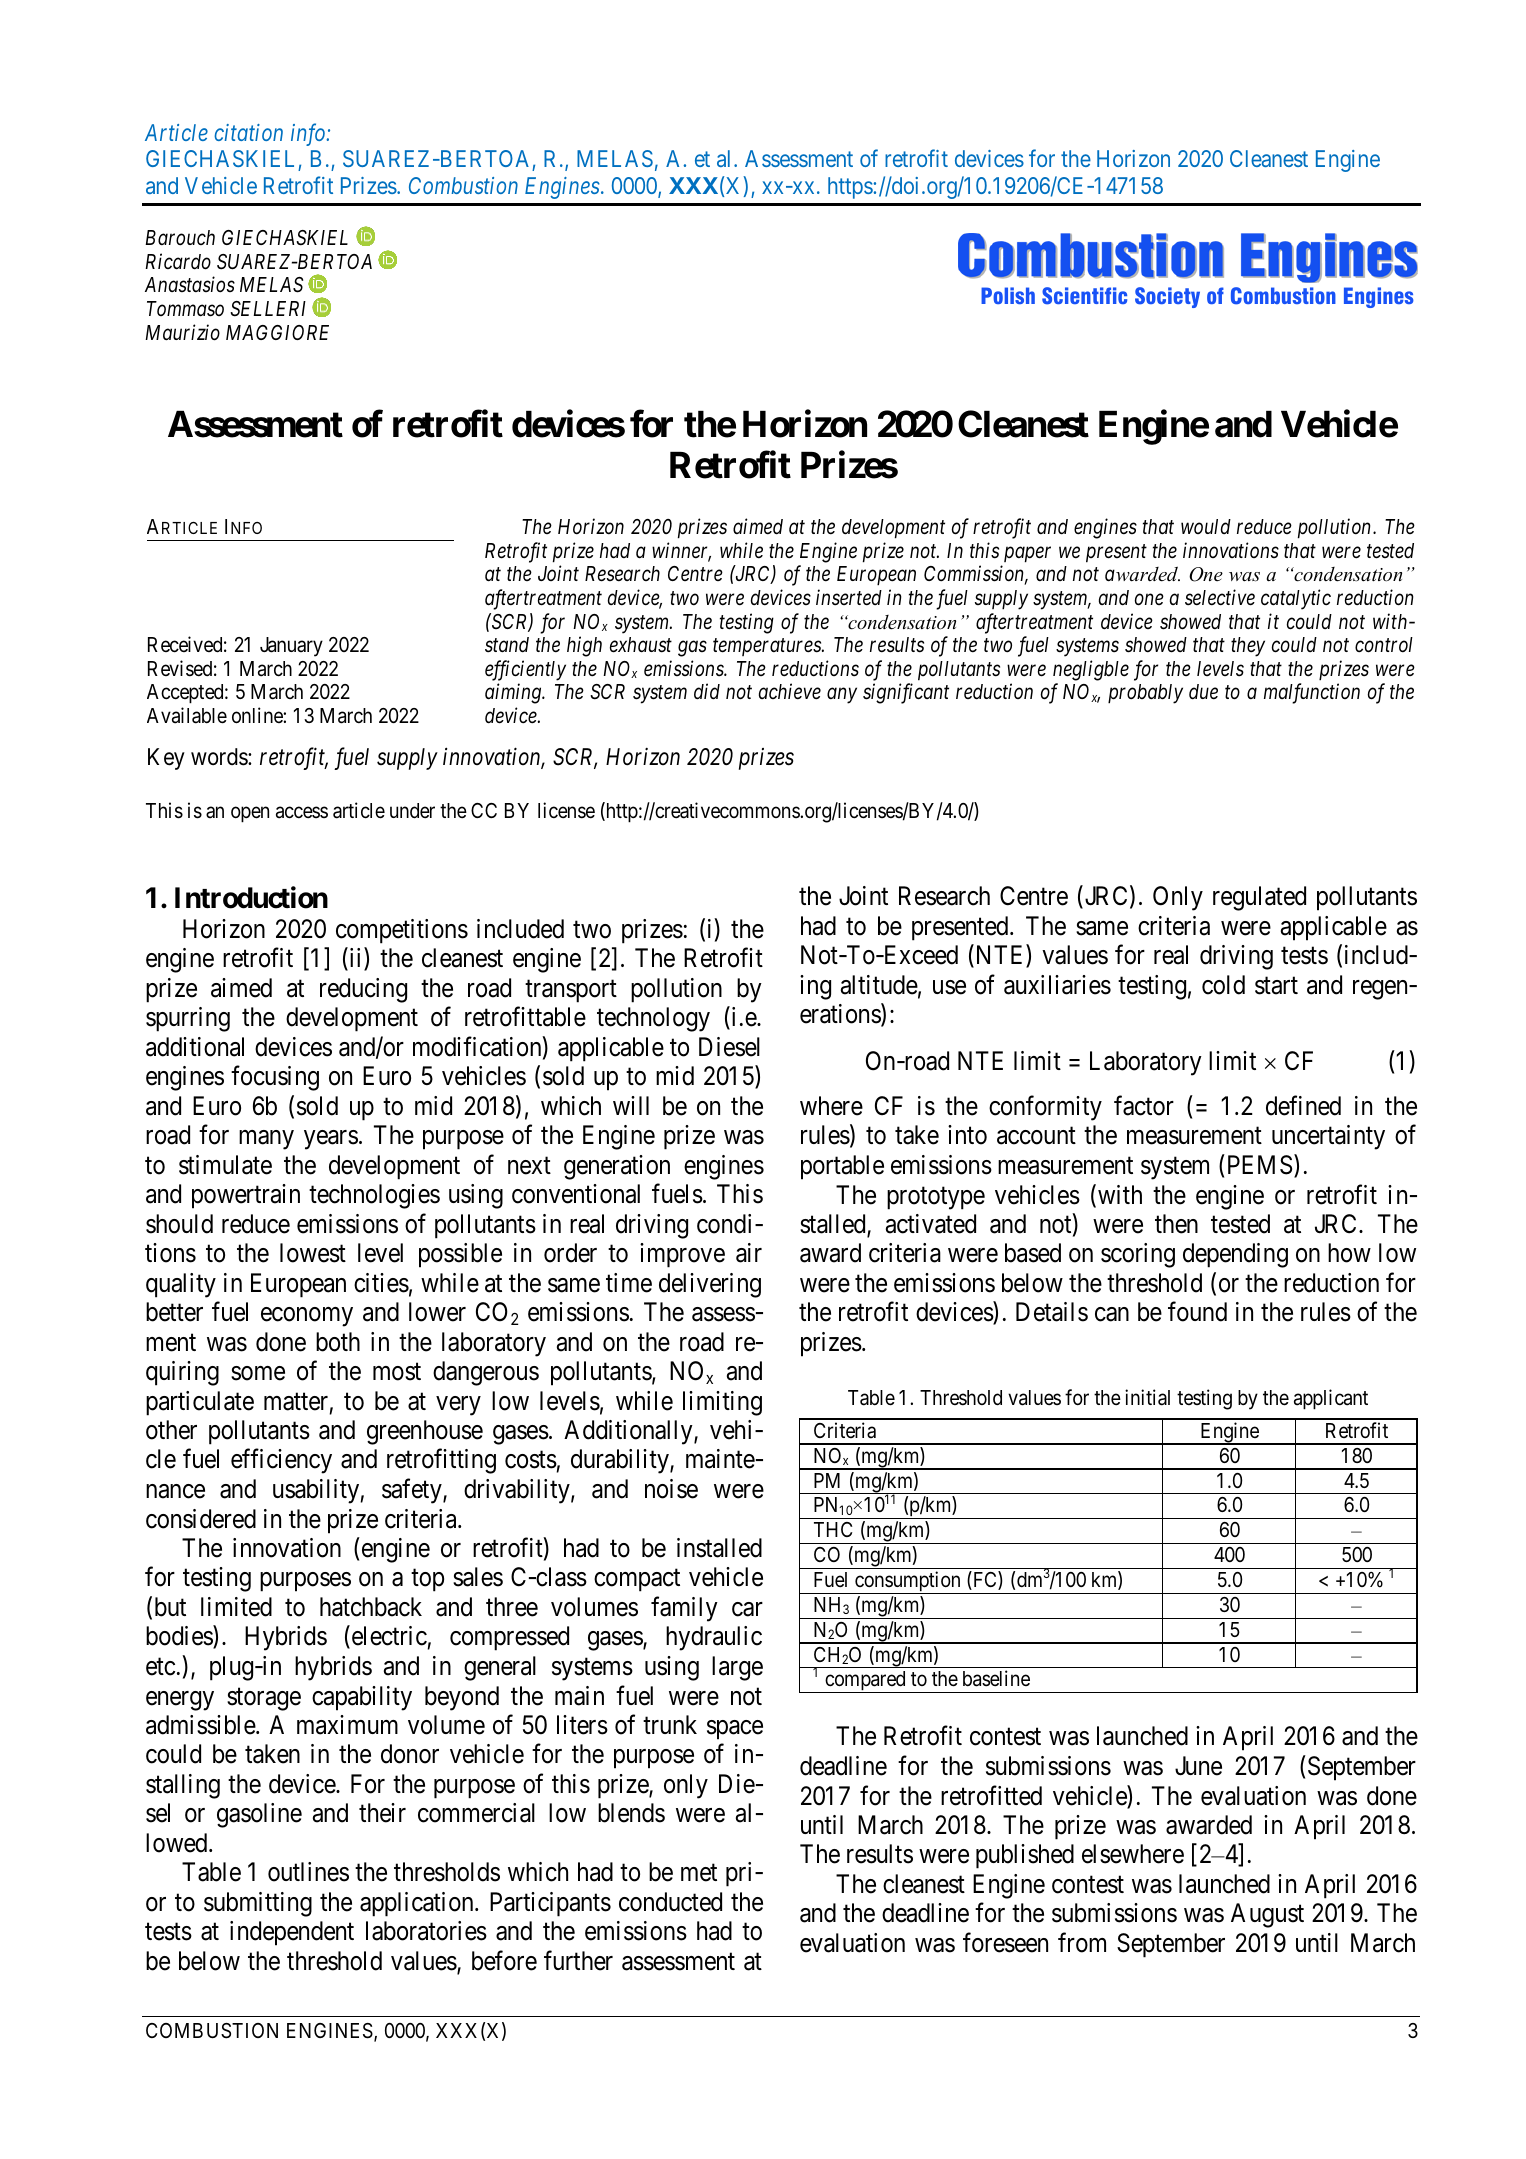 This image has width=1526, height=2159. I want to click on independent, so click(292, 1933).
